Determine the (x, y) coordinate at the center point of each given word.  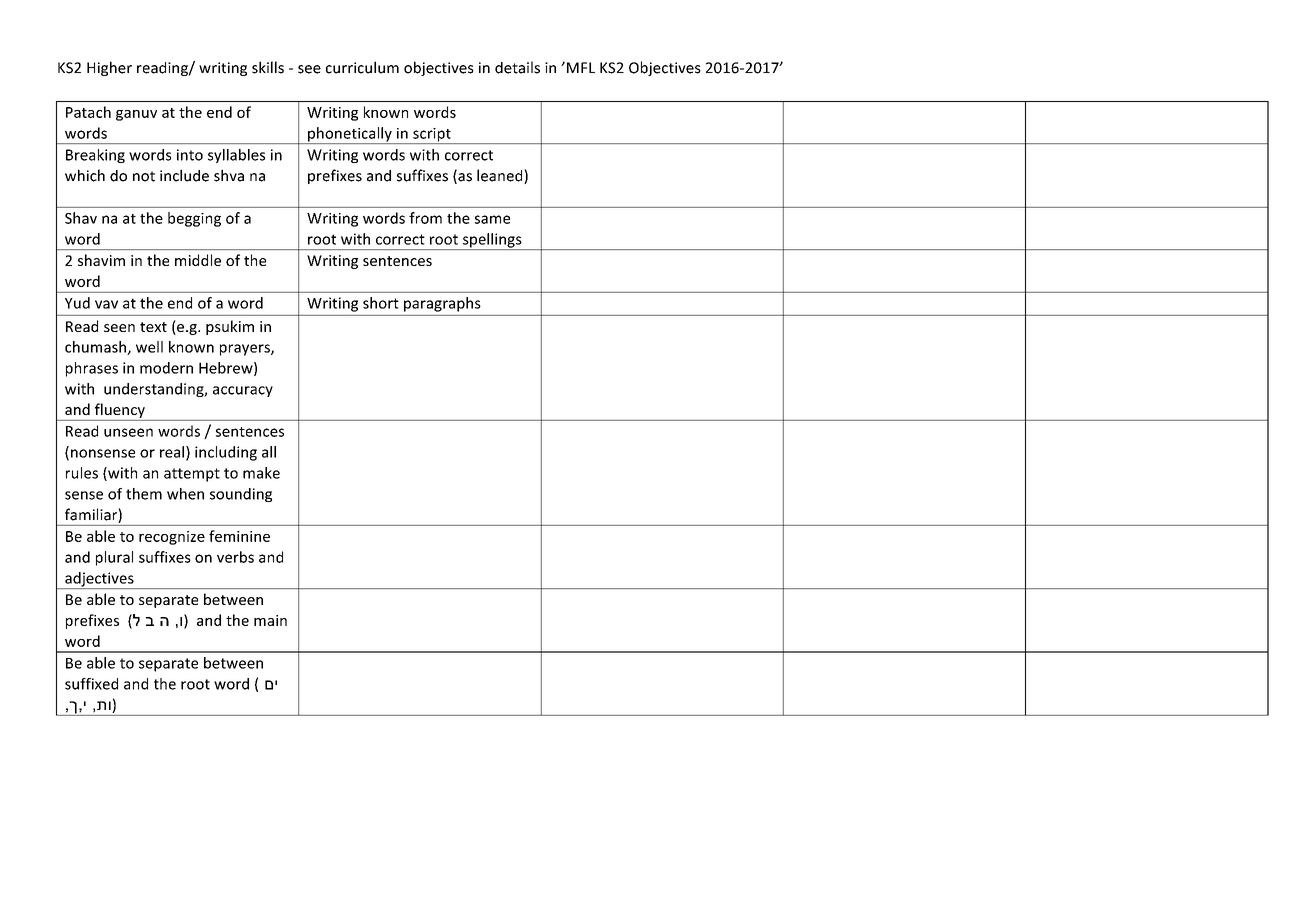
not (144, 176)
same (492, 219)
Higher (109, 68)
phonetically (350, 135)
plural (114, 558)
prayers (246, 350)
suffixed (91, 684)
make (261, 473)
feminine (239, 536)
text (153, 327)
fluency (120, 410)
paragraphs (442, 304)
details (517, 67)
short (381, 303)
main (270, 620)
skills (268, 67)
